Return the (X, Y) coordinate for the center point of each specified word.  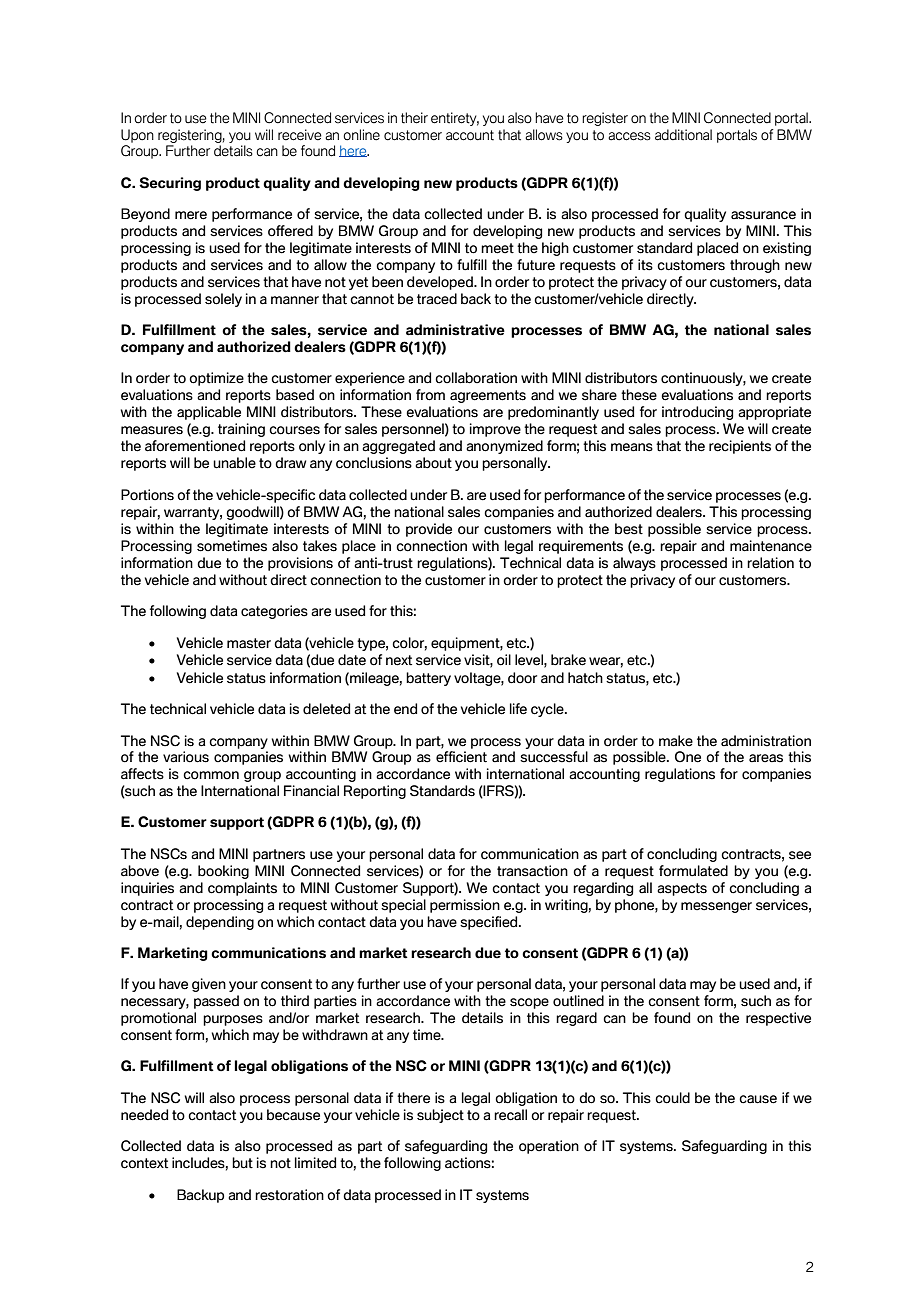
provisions (300, 564)
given (209, 985)
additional (683, 135)
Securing (170, 184)
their (414, 118)
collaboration (476, 378)
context (144, 1163)
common (211, 775)
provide (429, 530)
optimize (216, 379)
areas (766, 758)
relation (770, 563)
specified (490, 923)
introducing (697, 413)
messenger (716, 907)
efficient (461, 757)
